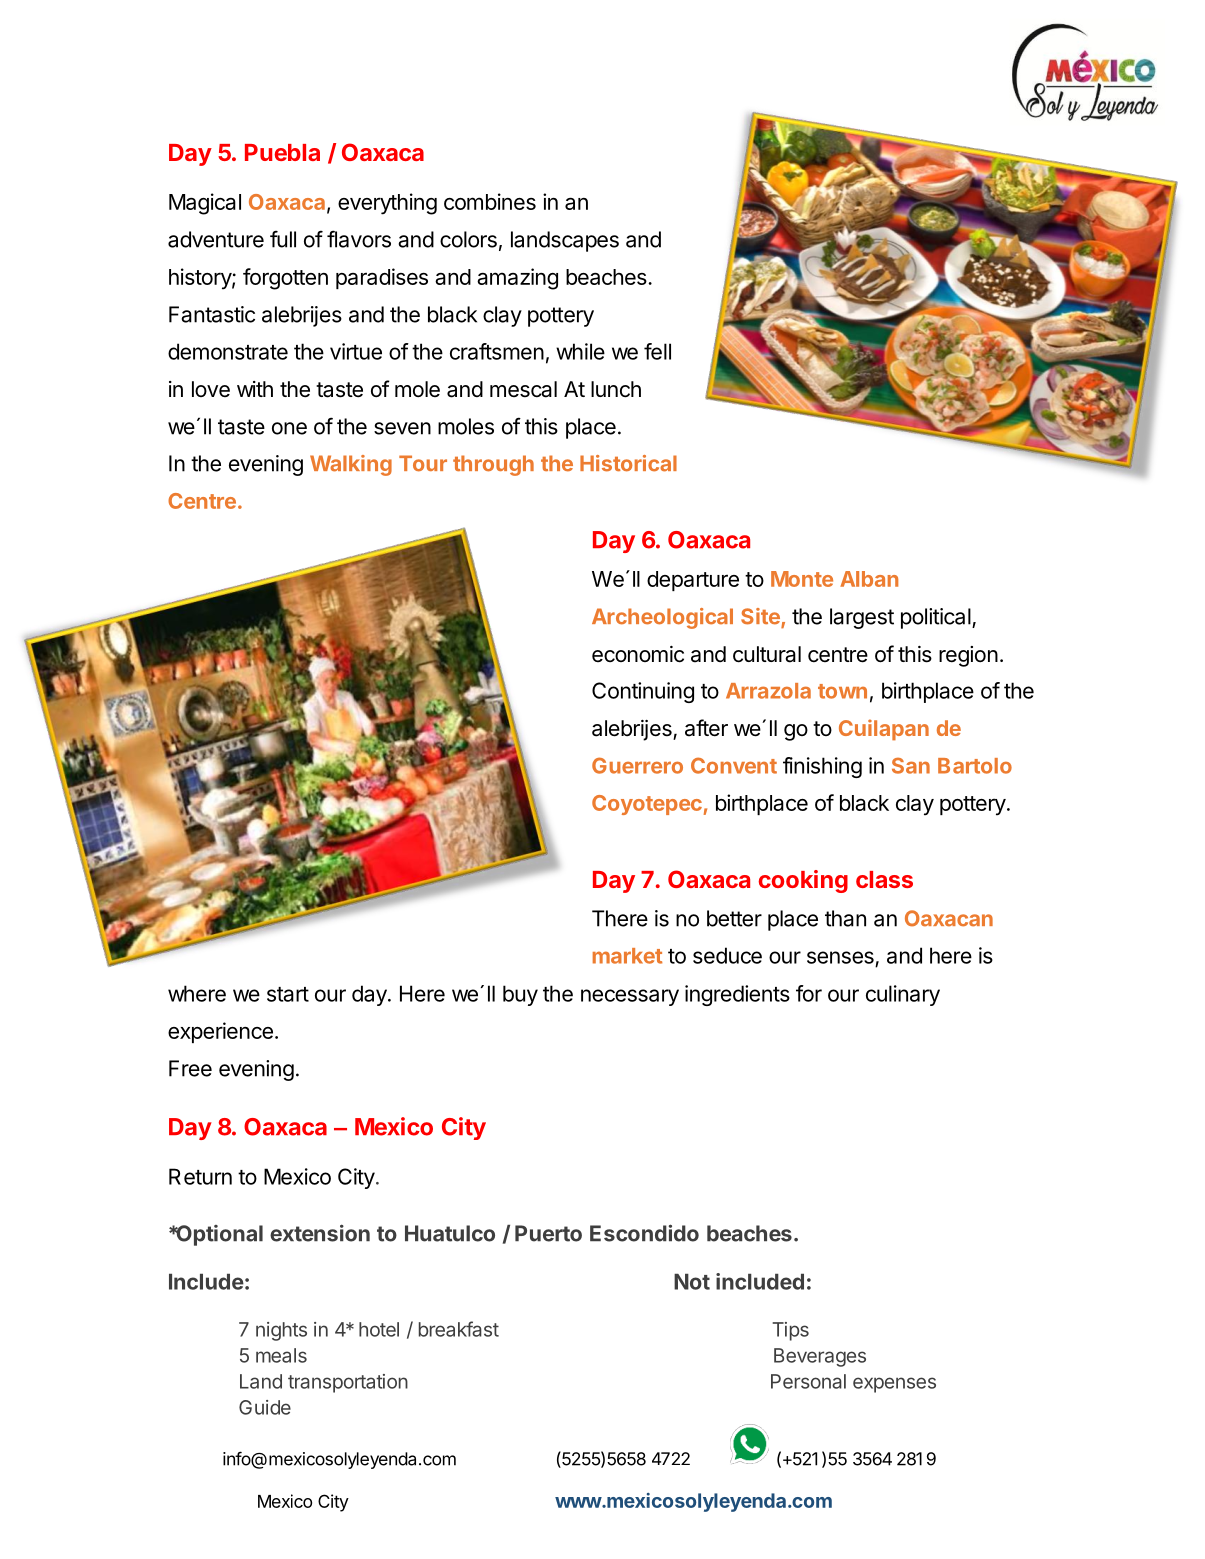 The height and width of the image is (1559, 1205). Describe the element at coordinates (894, 1385) in the image. I see `expenses` at that location.
